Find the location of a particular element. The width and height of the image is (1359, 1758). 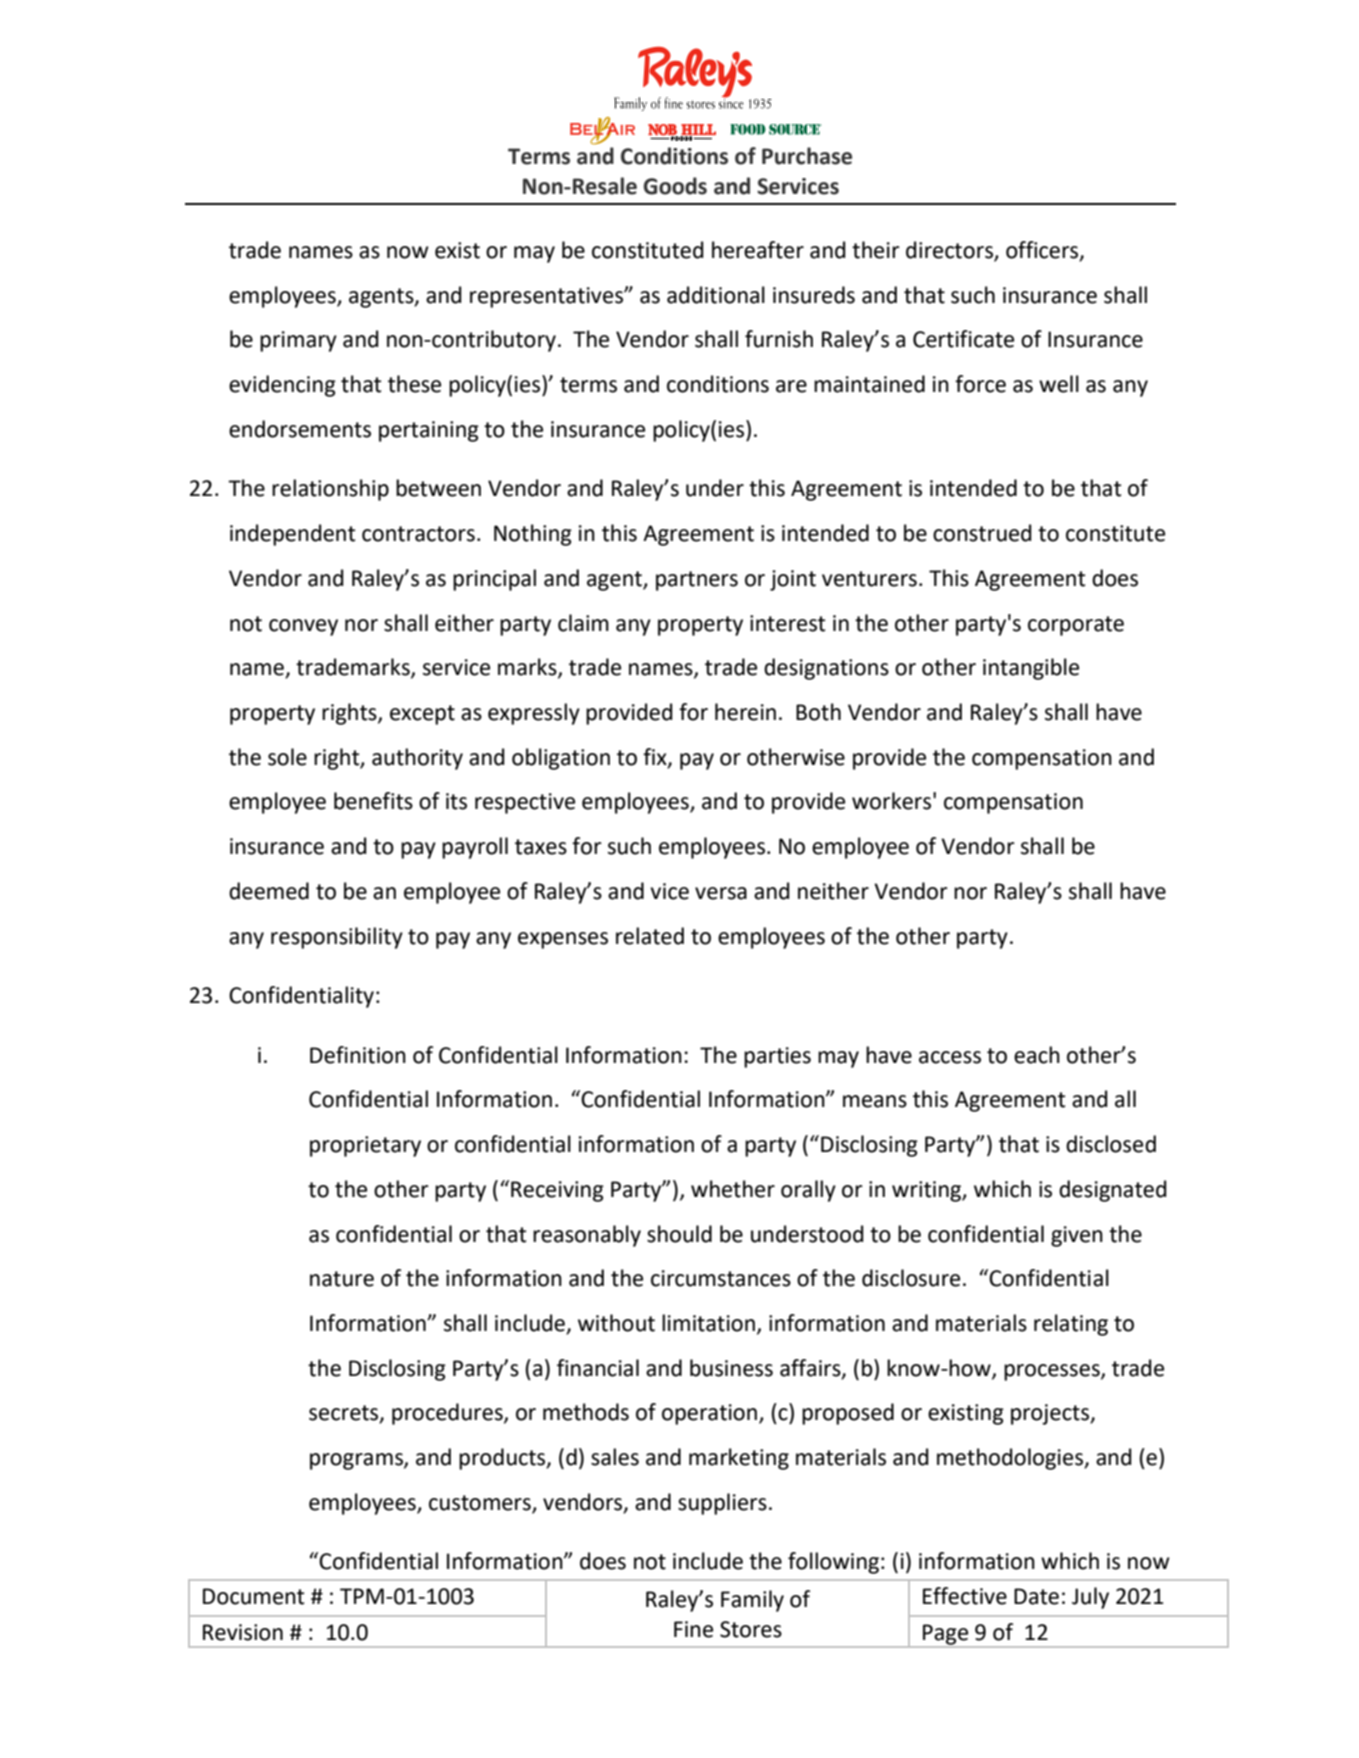

Goods is located at coordinates (675, 186).
